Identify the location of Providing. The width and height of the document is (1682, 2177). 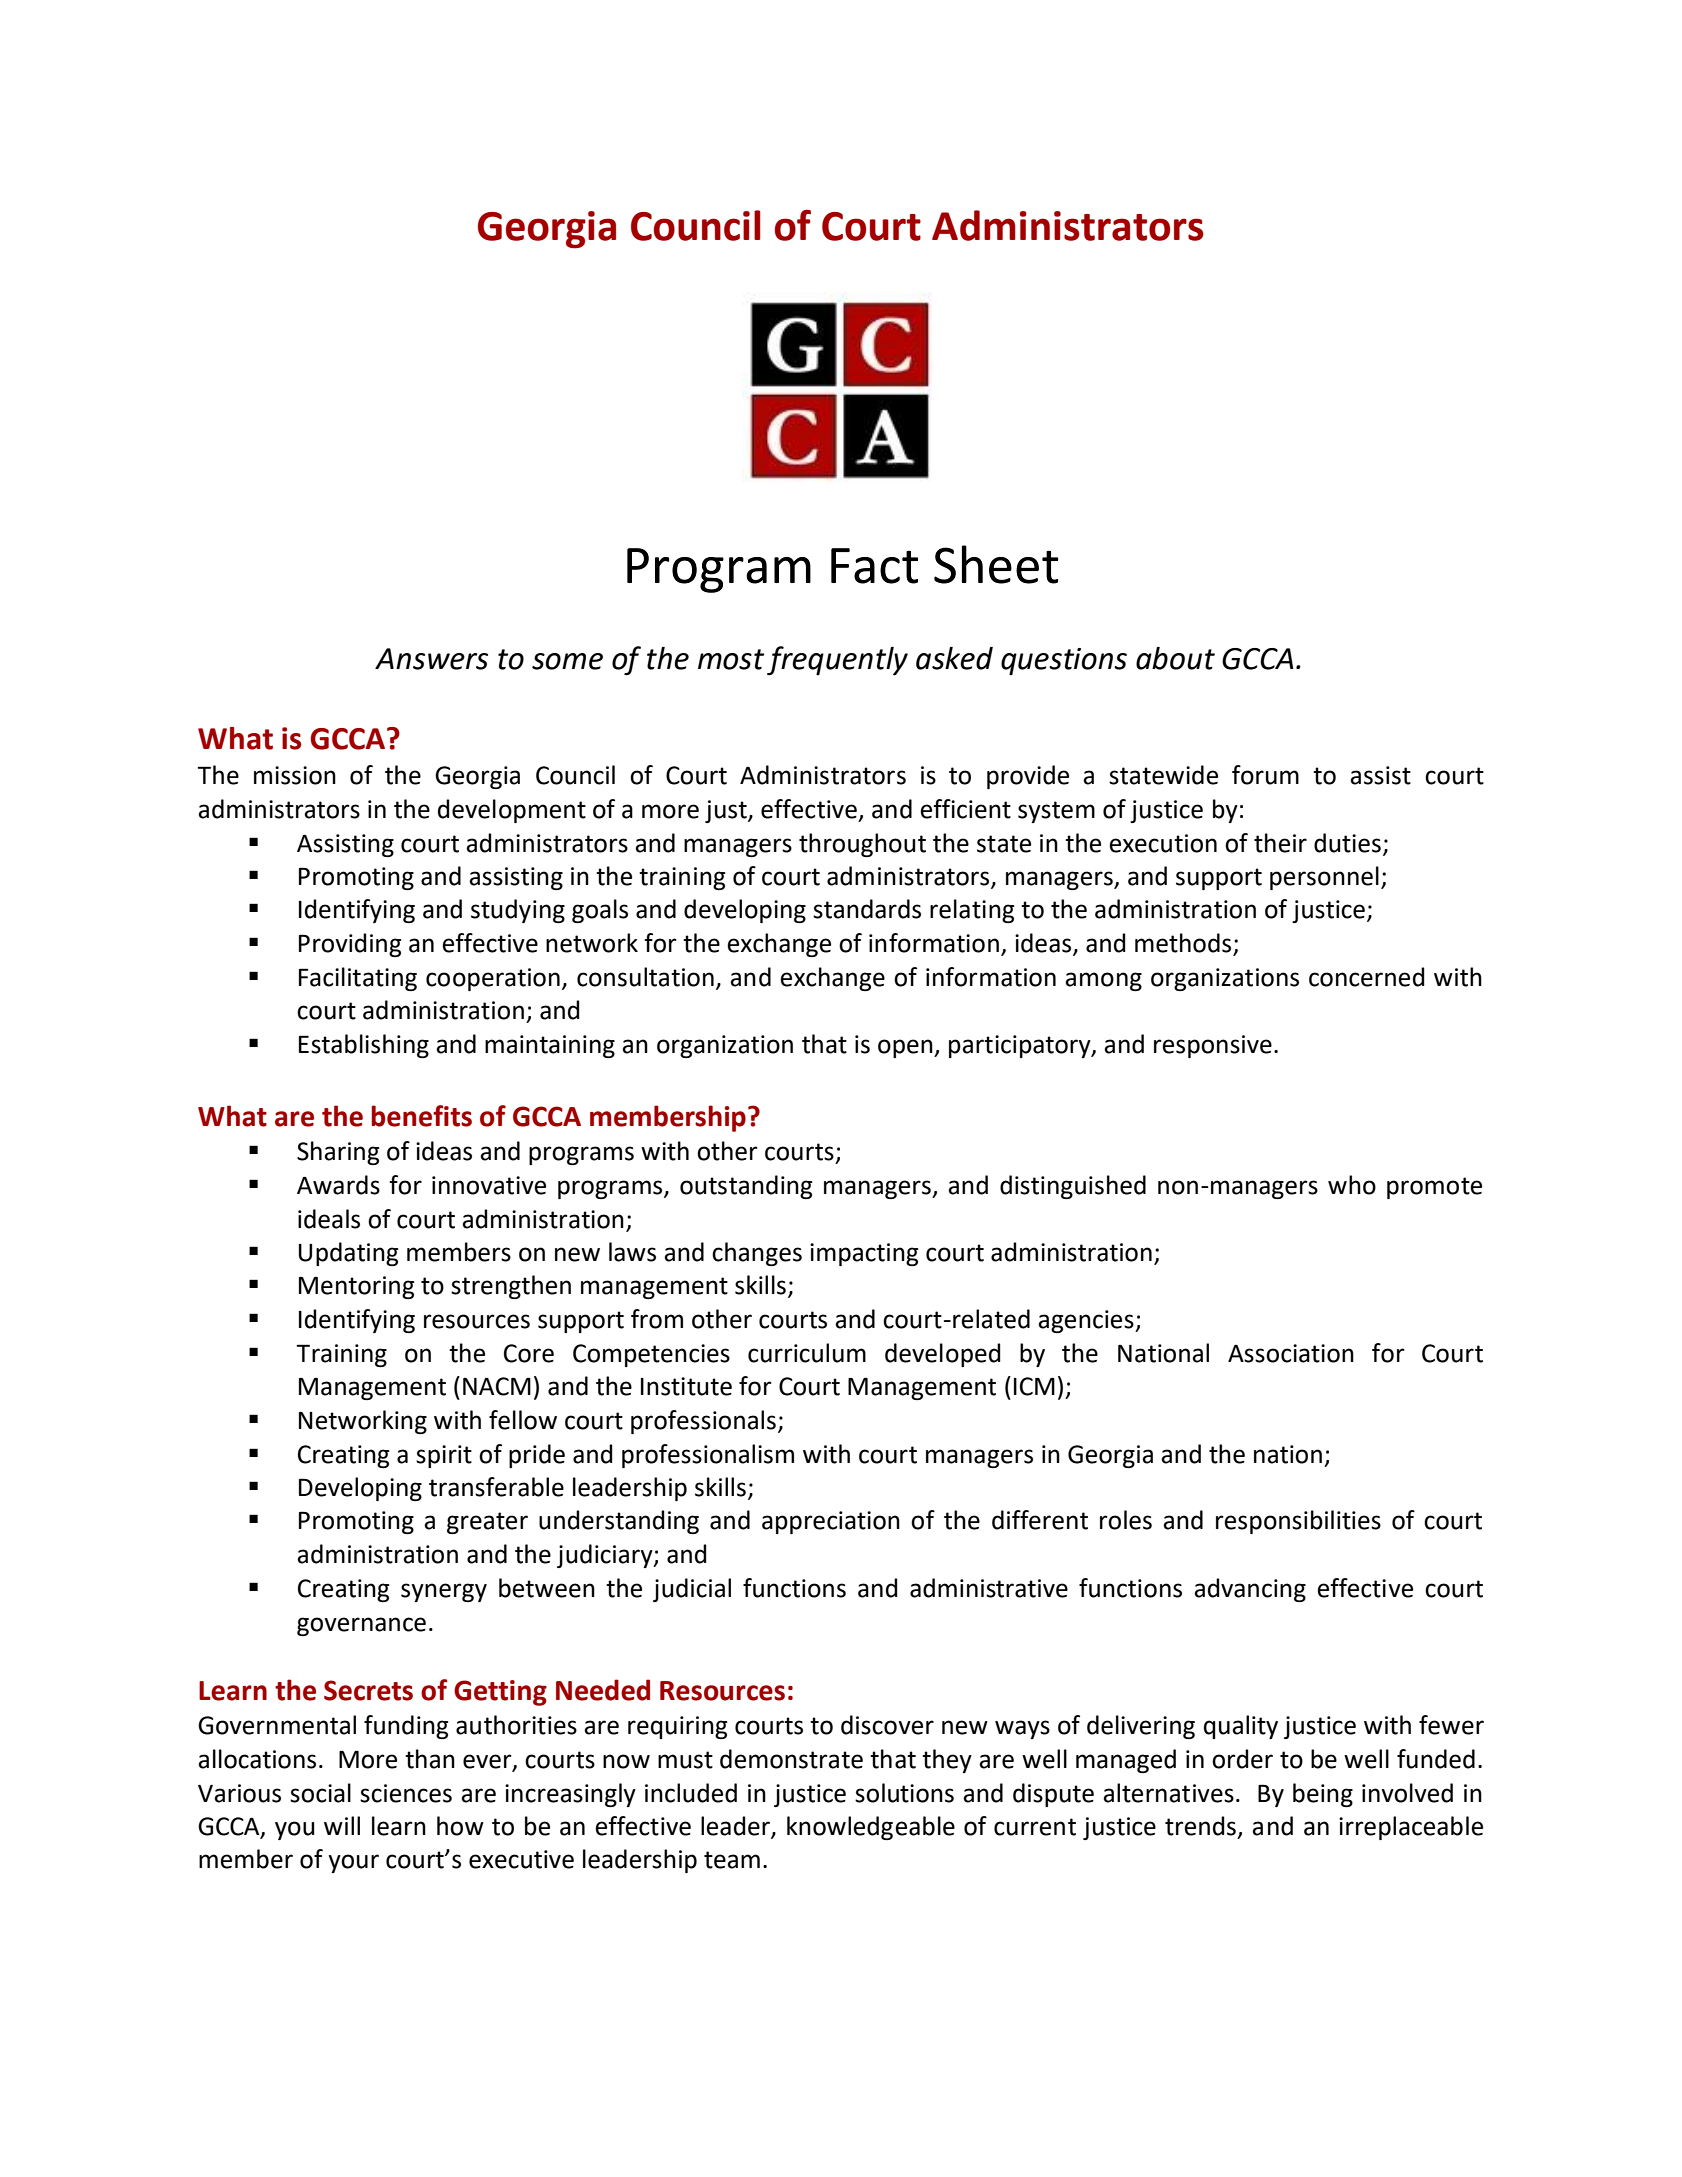
(350, 945).
